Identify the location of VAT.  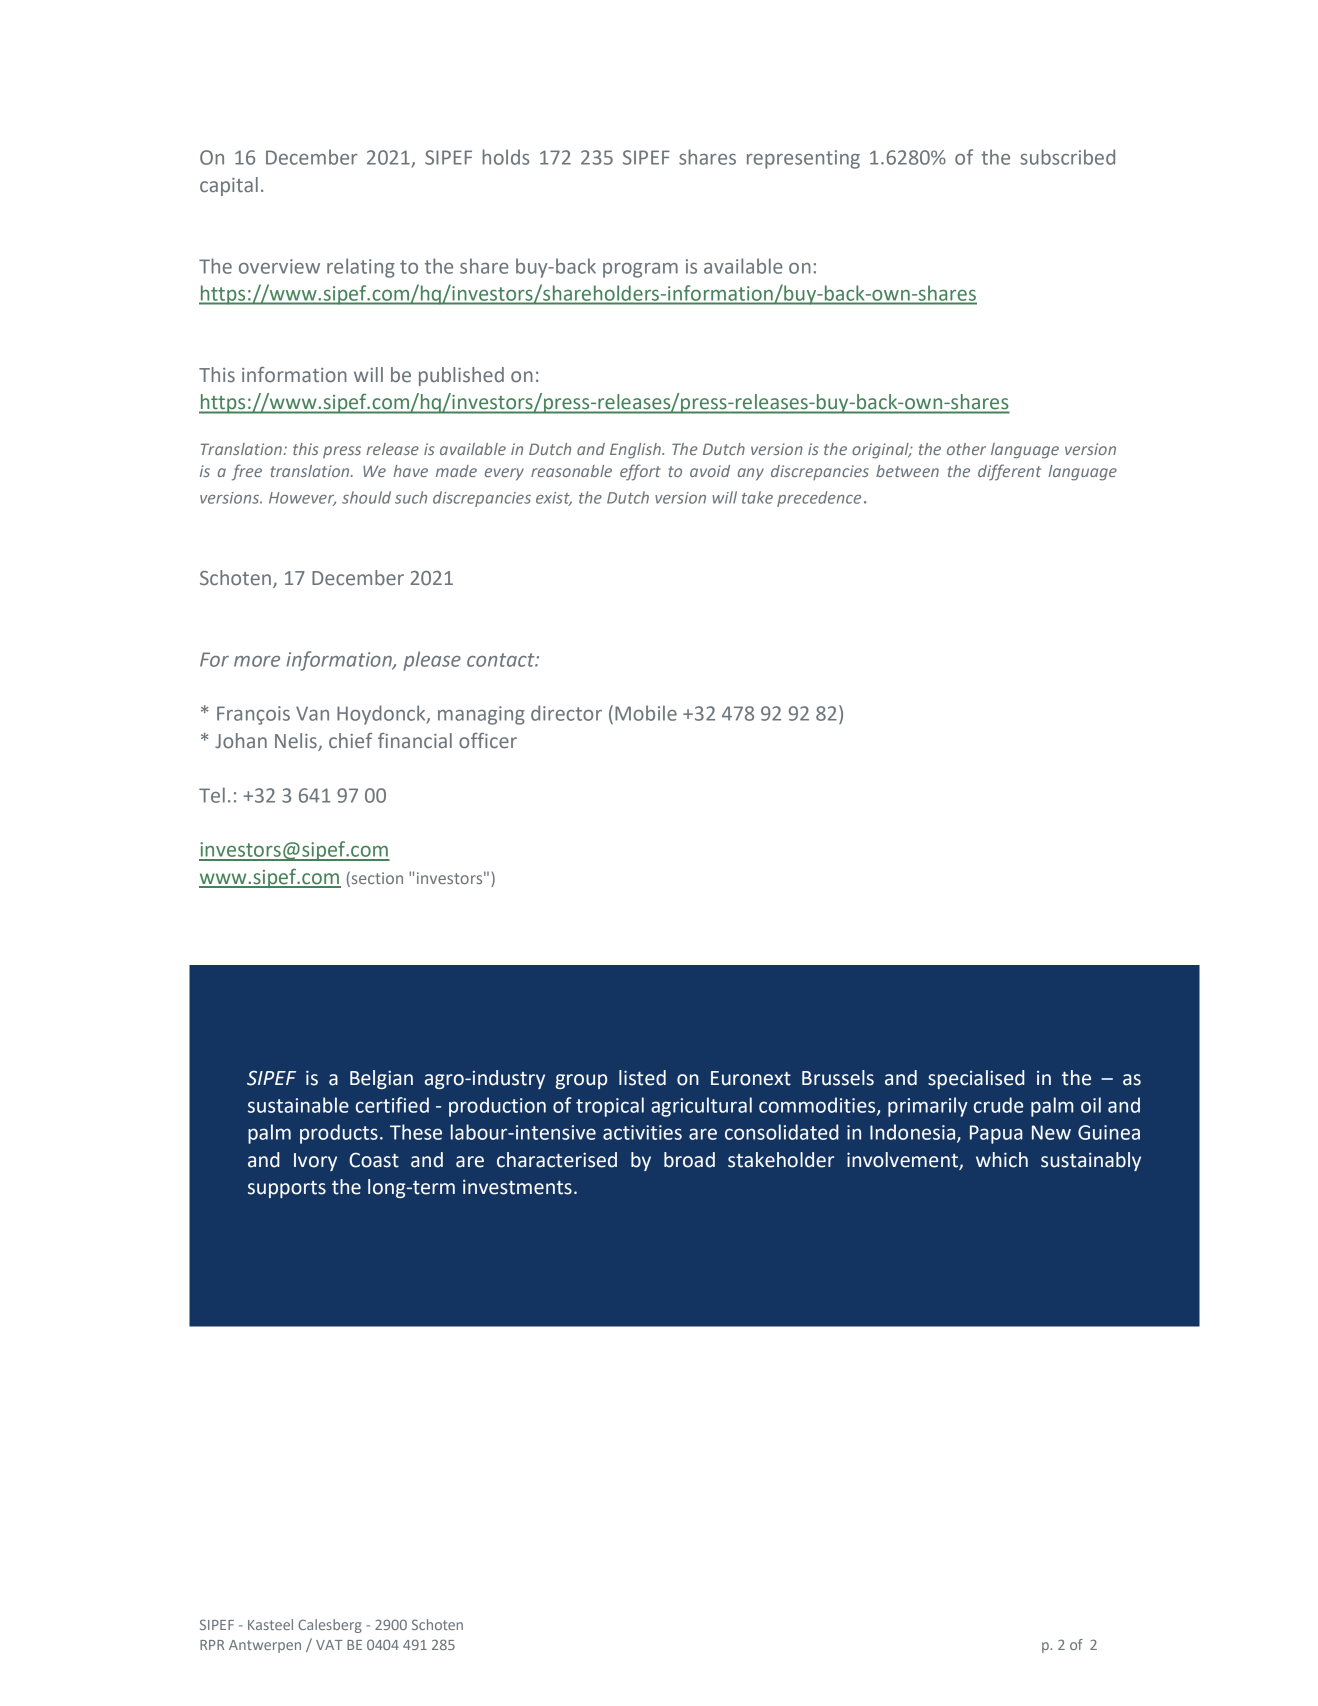
(329, 1645).
